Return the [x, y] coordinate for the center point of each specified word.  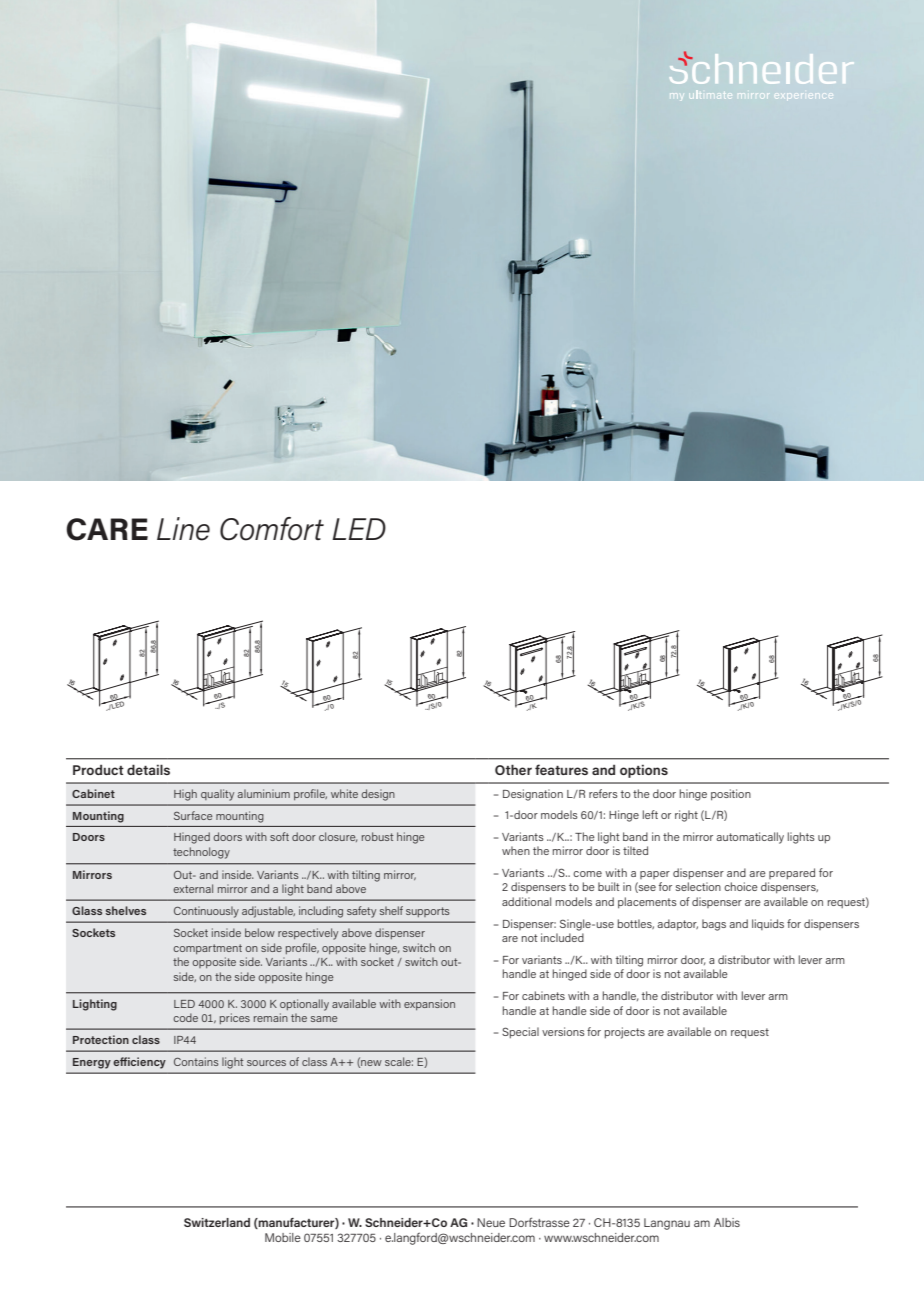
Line [183, 529]
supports [428, 912]
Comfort [272, 529]
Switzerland [217, 1222]
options [644, 771]
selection [698, 886]
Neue [491, 1222]
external [193, 888]
